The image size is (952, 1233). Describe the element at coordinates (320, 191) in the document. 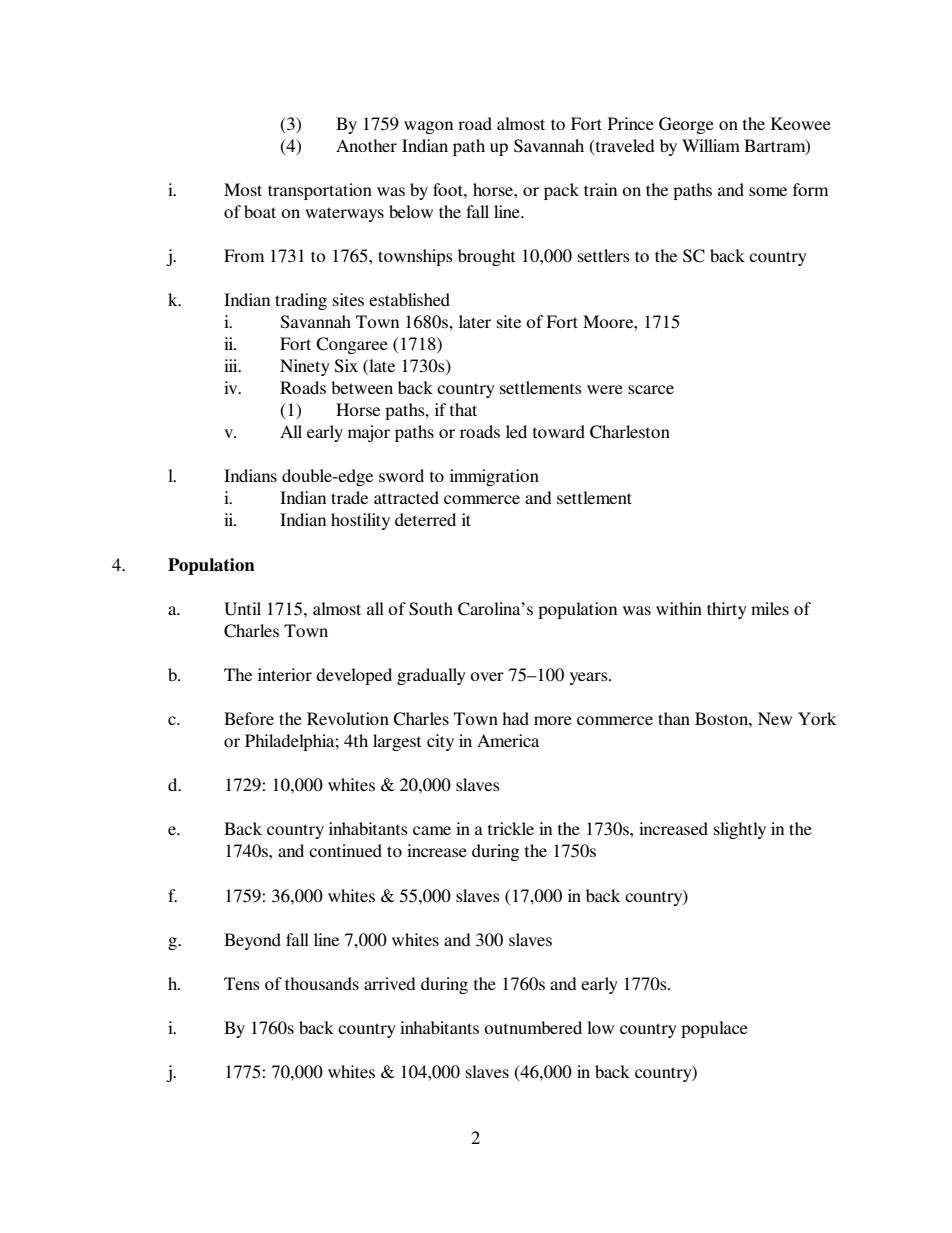

I see `transportation` at that location.
